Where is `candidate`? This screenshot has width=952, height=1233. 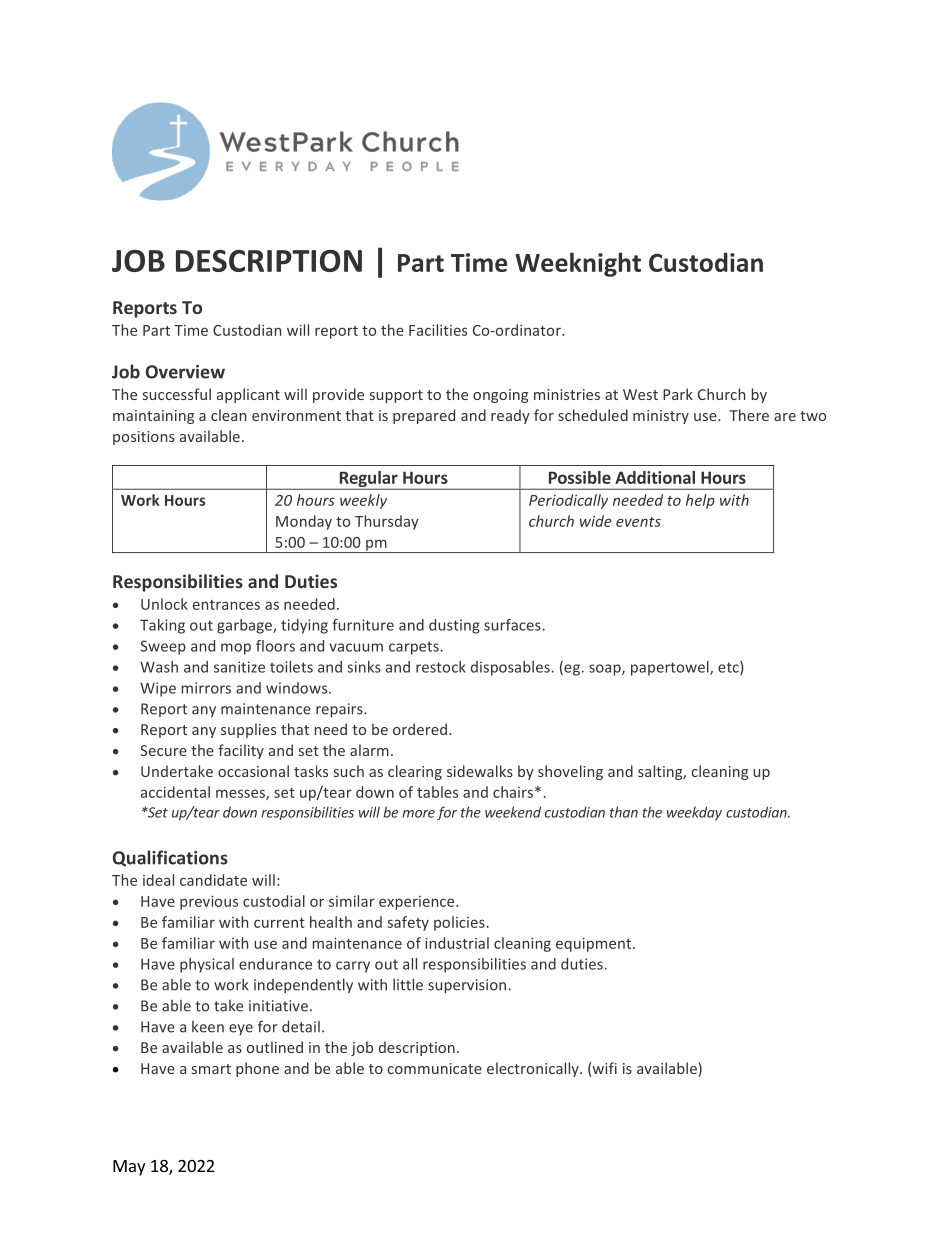 candidate is located at coordinates (213, 880).
